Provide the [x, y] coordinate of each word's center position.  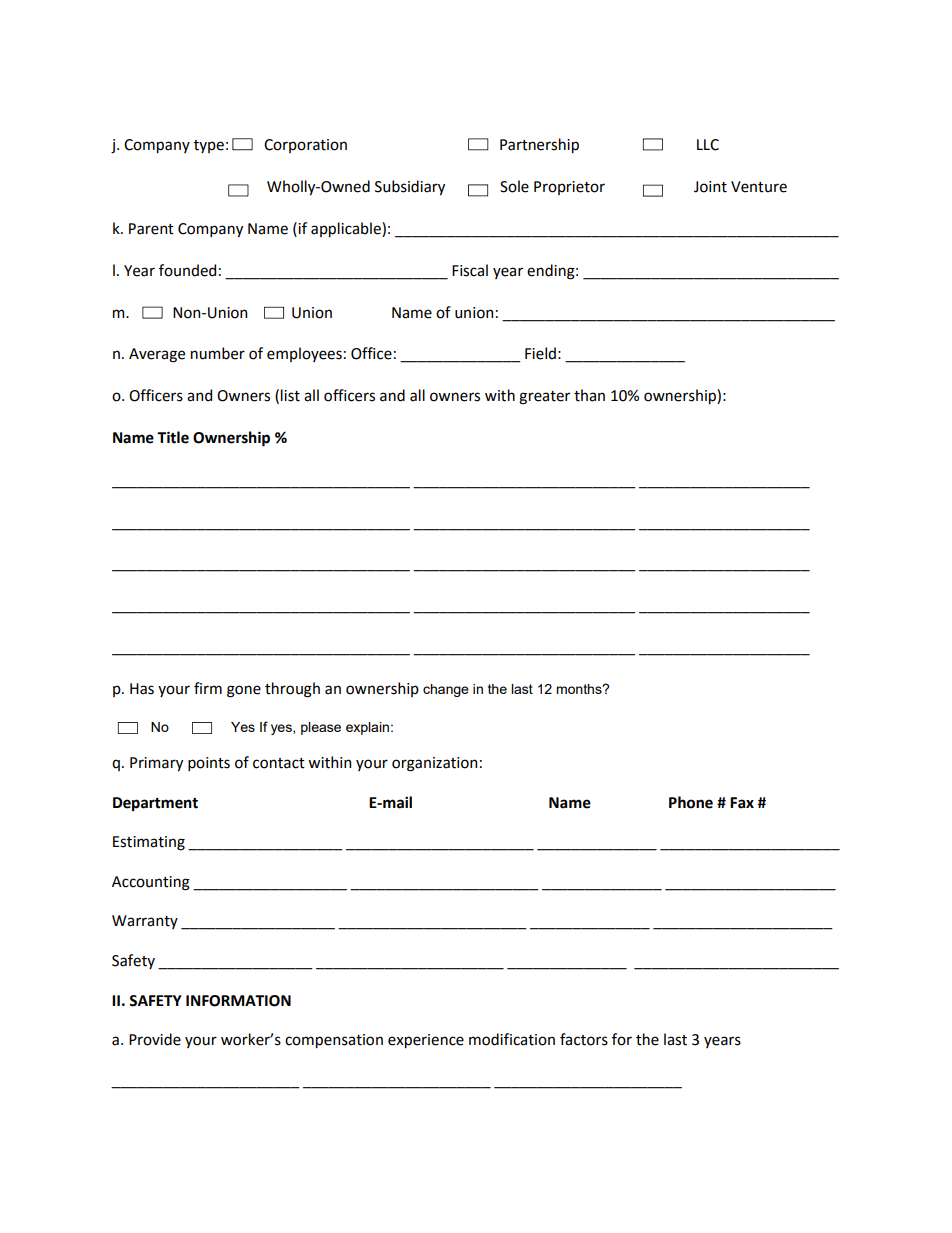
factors [584, 1039]
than [589, 395]
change [446, 690]
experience [426, 1041]
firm [208, 688]
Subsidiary [410, 187]
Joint [710, 187]
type [209, 146]
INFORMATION [238, 1001]
